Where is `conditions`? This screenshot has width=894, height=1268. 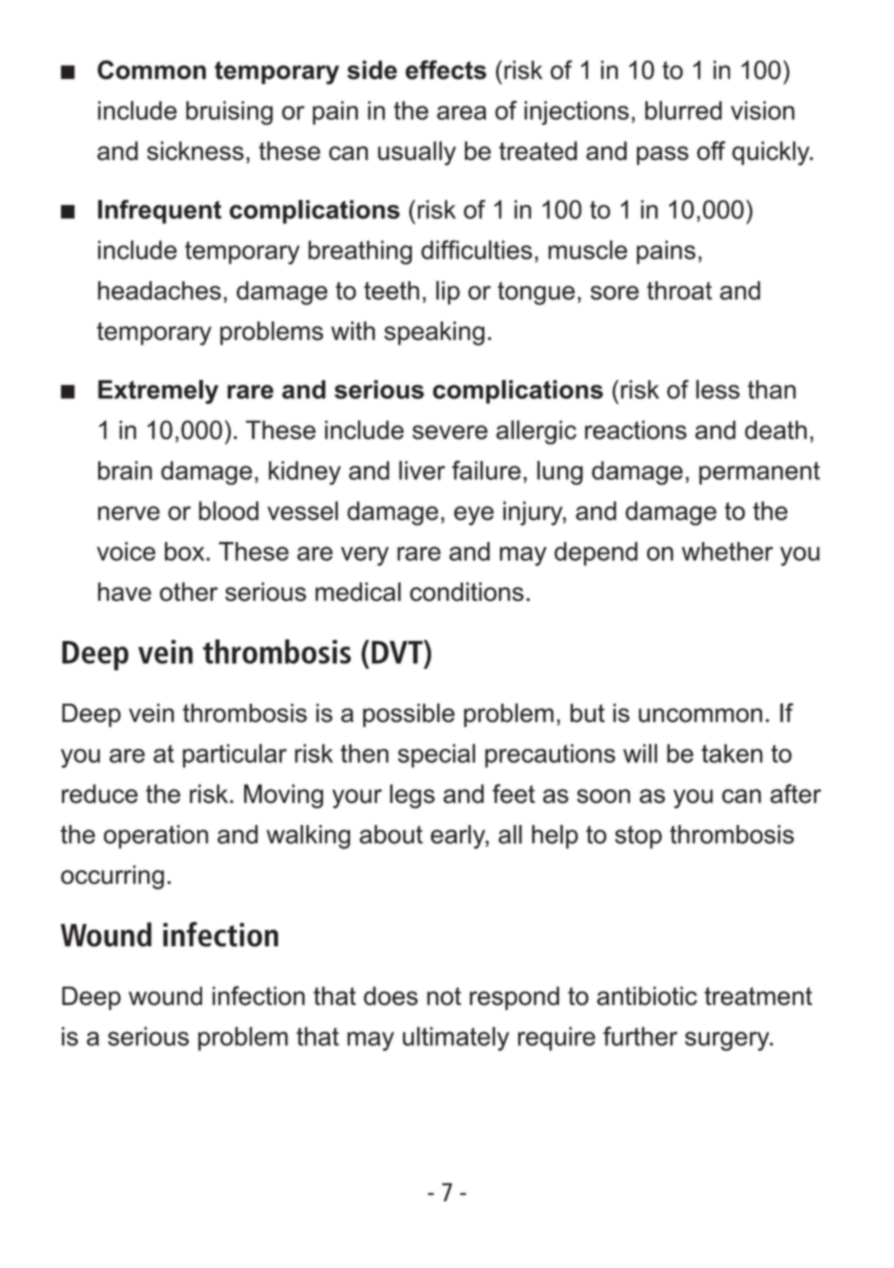
conditions is located at coordinates (467, 591).
